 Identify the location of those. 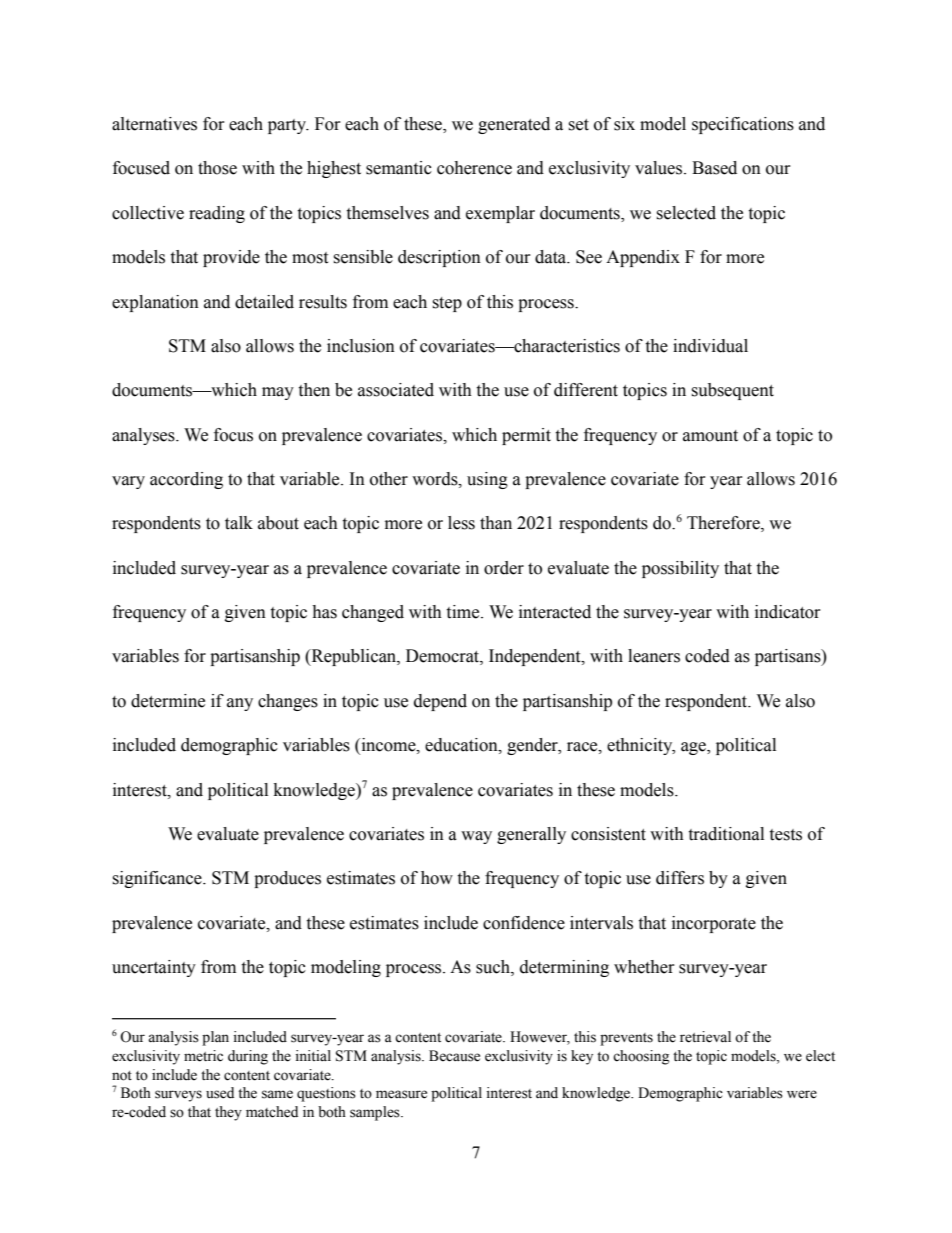
(217, 168).
